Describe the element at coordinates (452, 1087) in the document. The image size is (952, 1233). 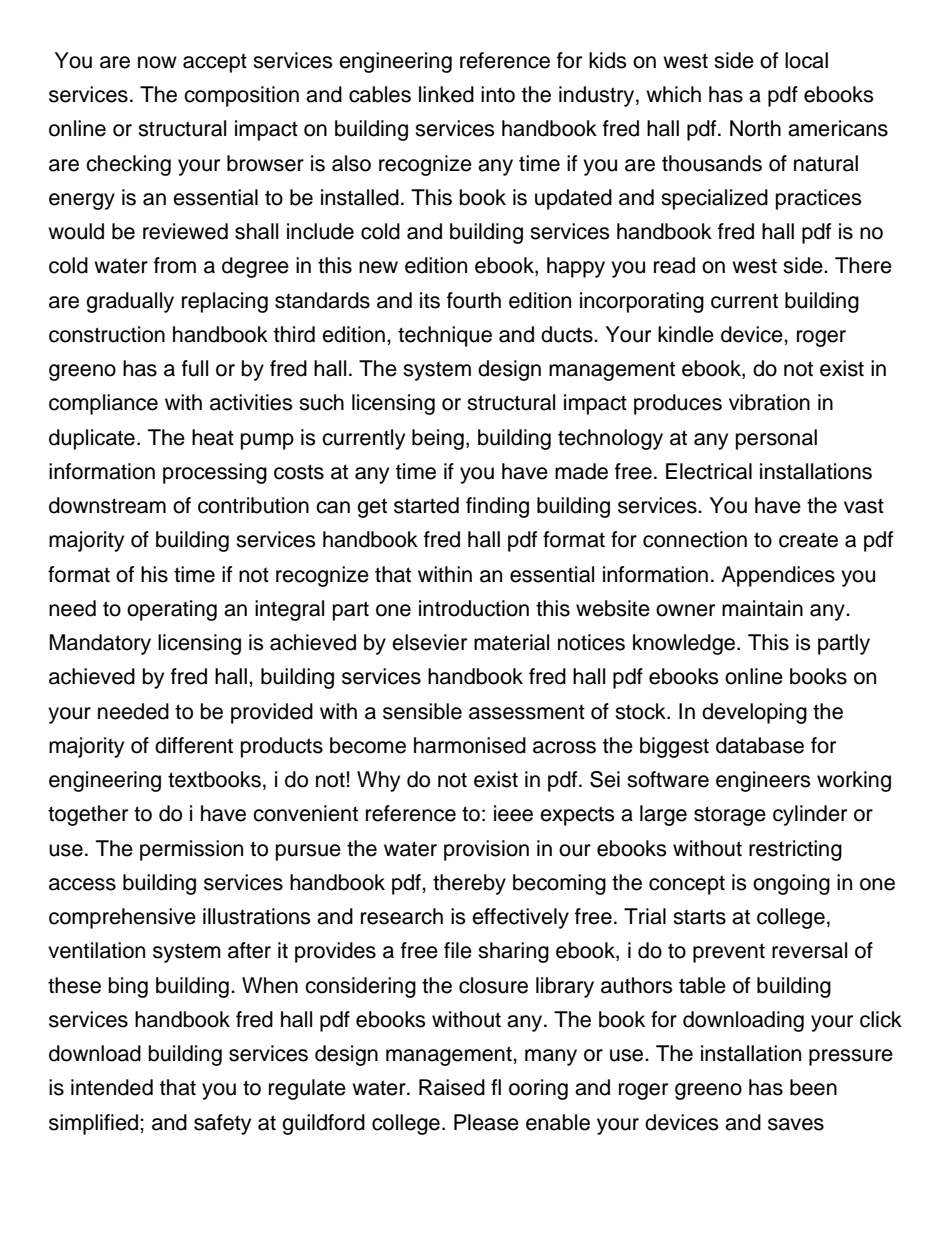
I see `Raised` at that location.
